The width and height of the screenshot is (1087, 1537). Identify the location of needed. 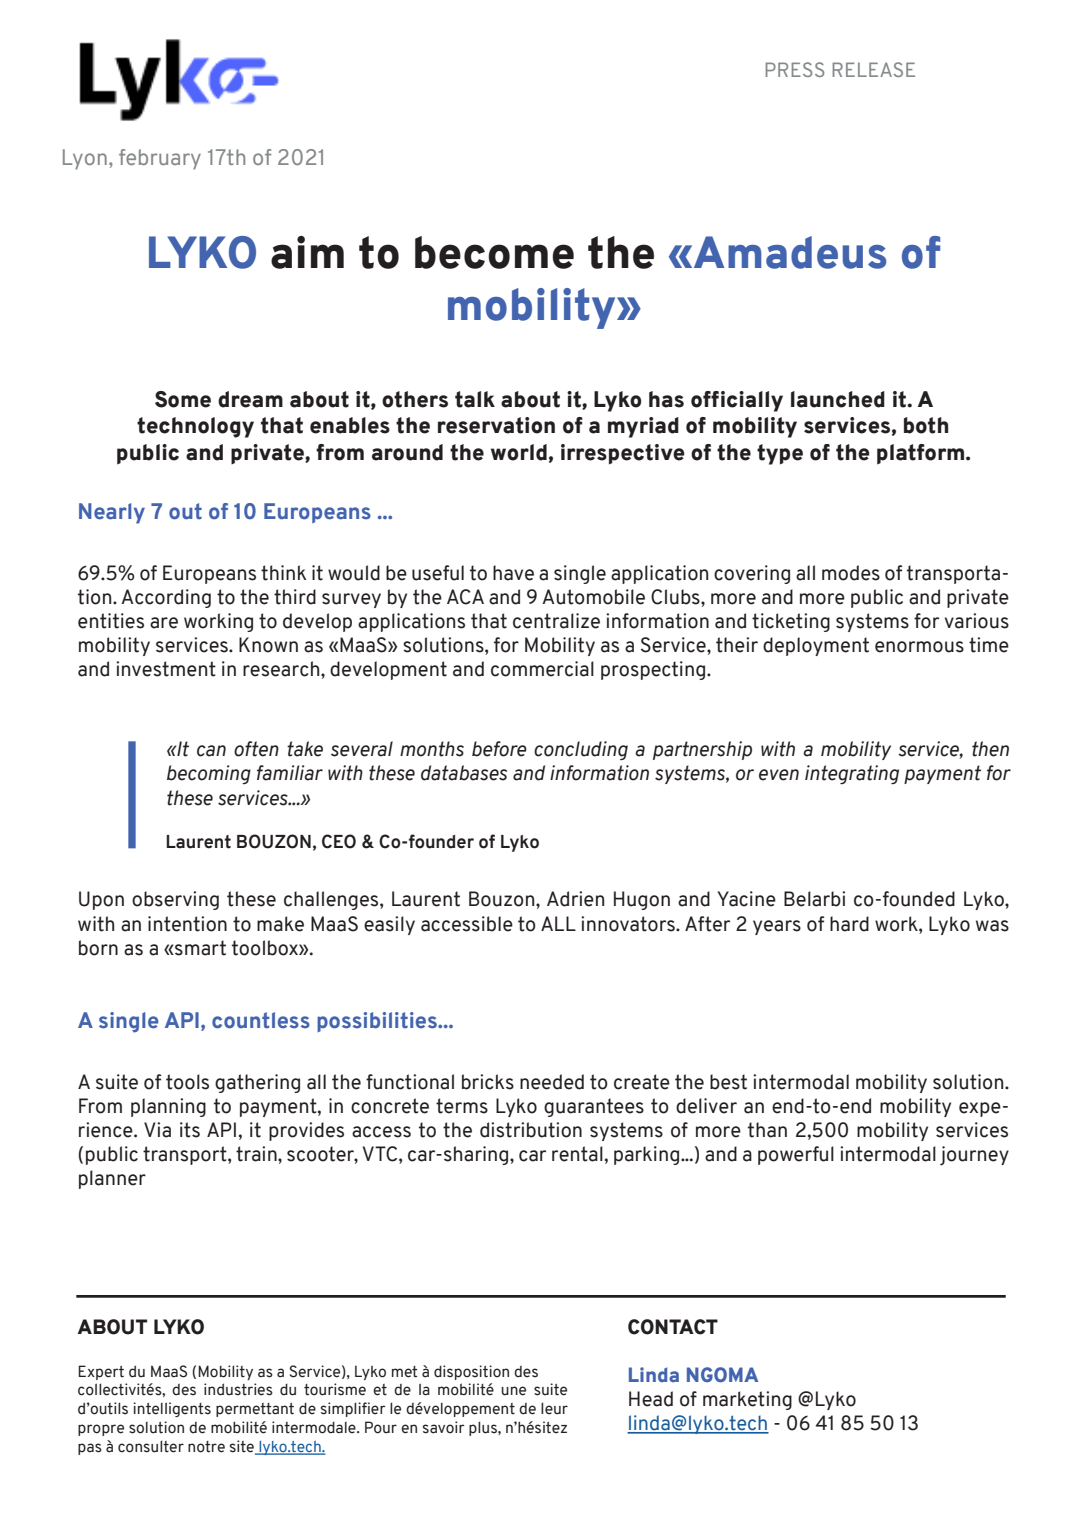
(552, 1082).
